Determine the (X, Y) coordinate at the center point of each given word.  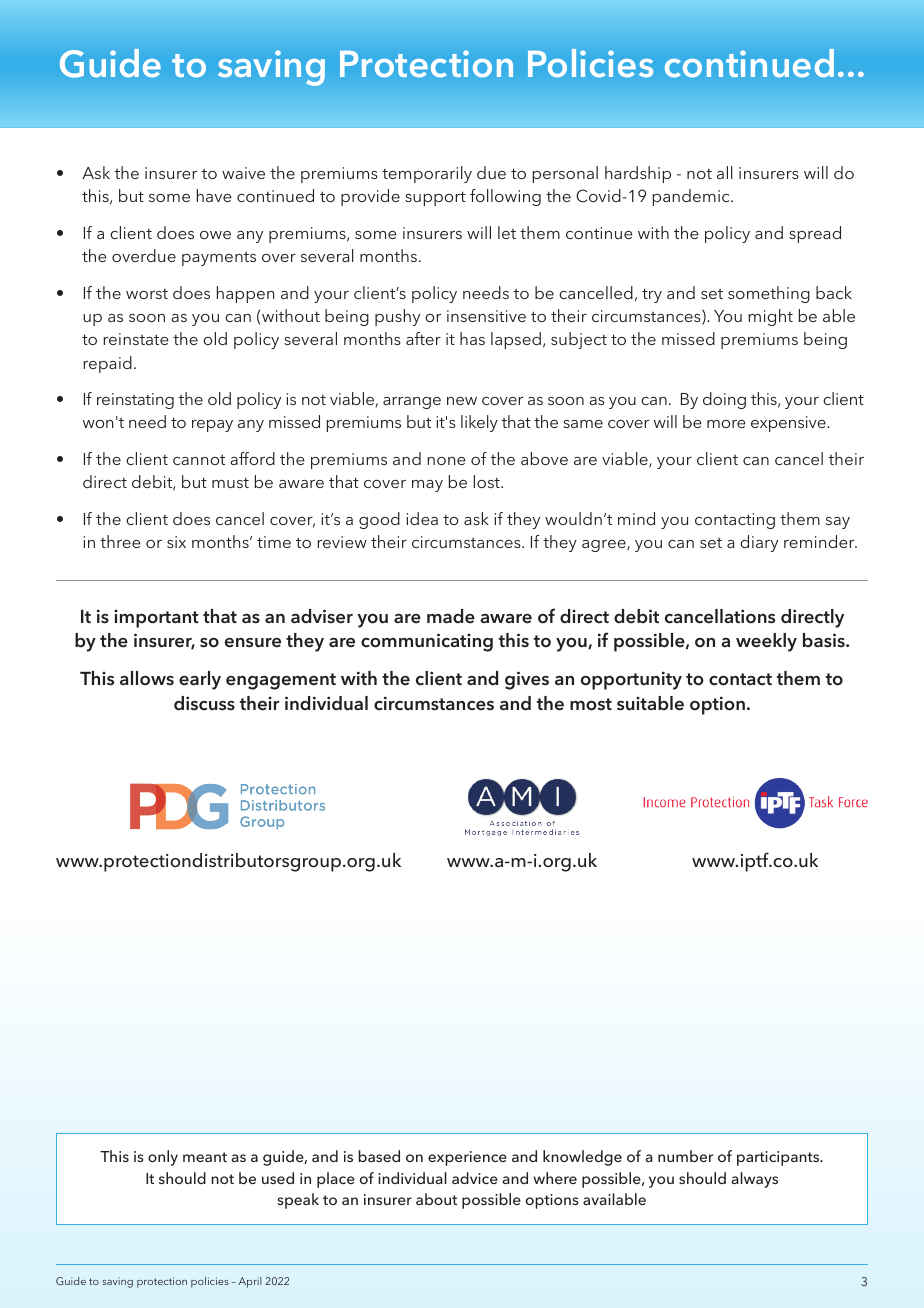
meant (205, 1157)
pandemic (692, 197)
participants (779, 1158)
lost (488, 481)
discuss (204, 703)
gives (527, 680)
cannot (199, 459)
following (505, 197)
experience (467, 1158)
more (726, 424)
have (214, 195)
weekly (766, 642)
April (250, 1282)
